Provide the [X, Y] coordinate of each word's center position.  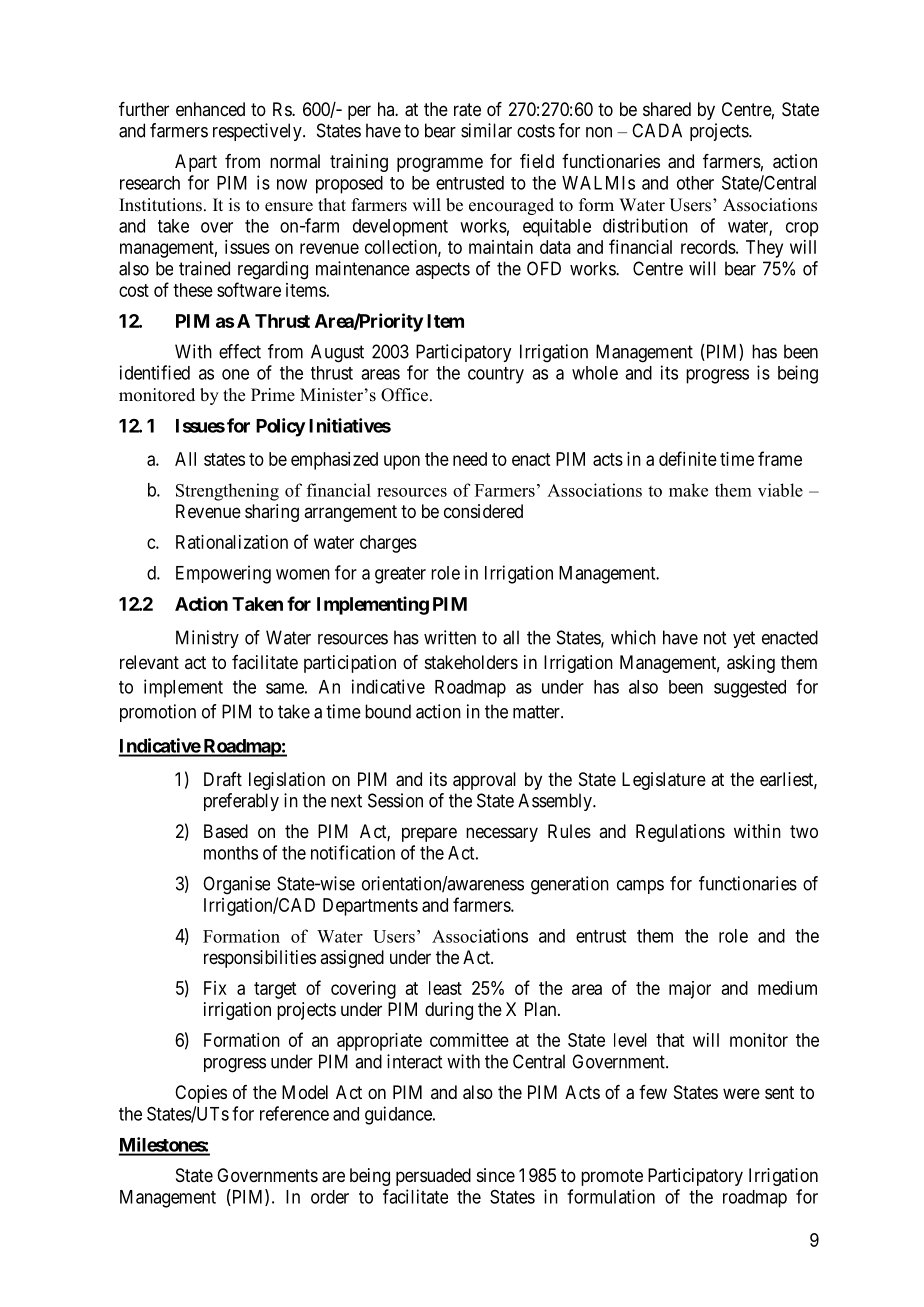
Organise [236, 885]
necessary [502, 834]
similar [486, 130]
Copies [201, 1094]
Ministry [207, 639]
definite [688, 458]
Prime [273, 395]
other [695, 183]
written [450, 637]
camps [640, 887]
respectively [258, 132]
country [496, 375]
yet [744, 639]
